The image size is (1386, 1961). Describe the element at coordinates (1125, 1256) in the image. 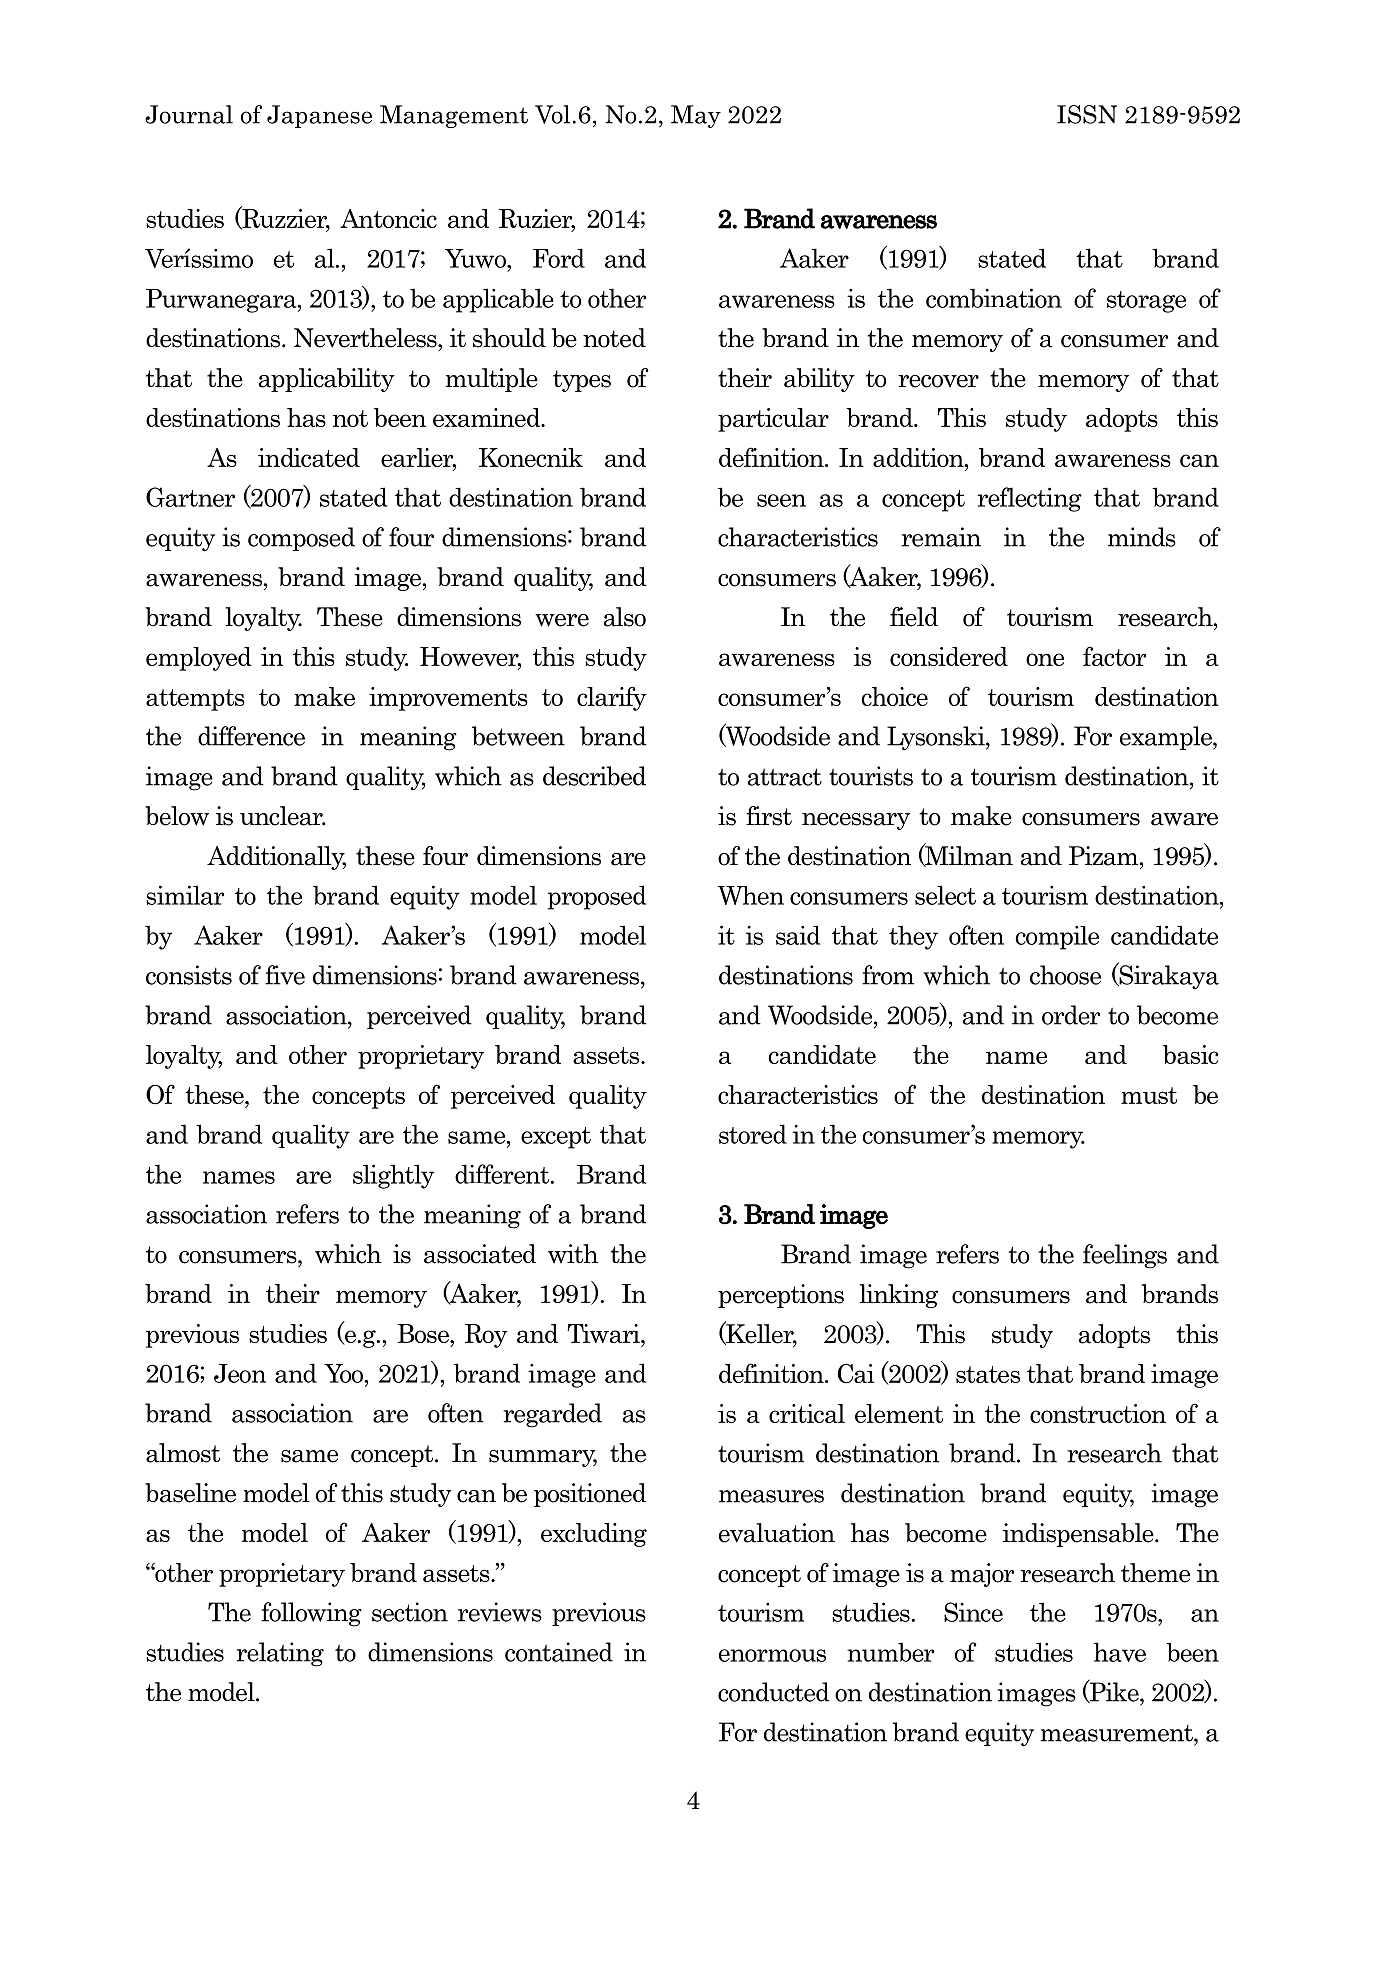

I see `feelings` at that location.
